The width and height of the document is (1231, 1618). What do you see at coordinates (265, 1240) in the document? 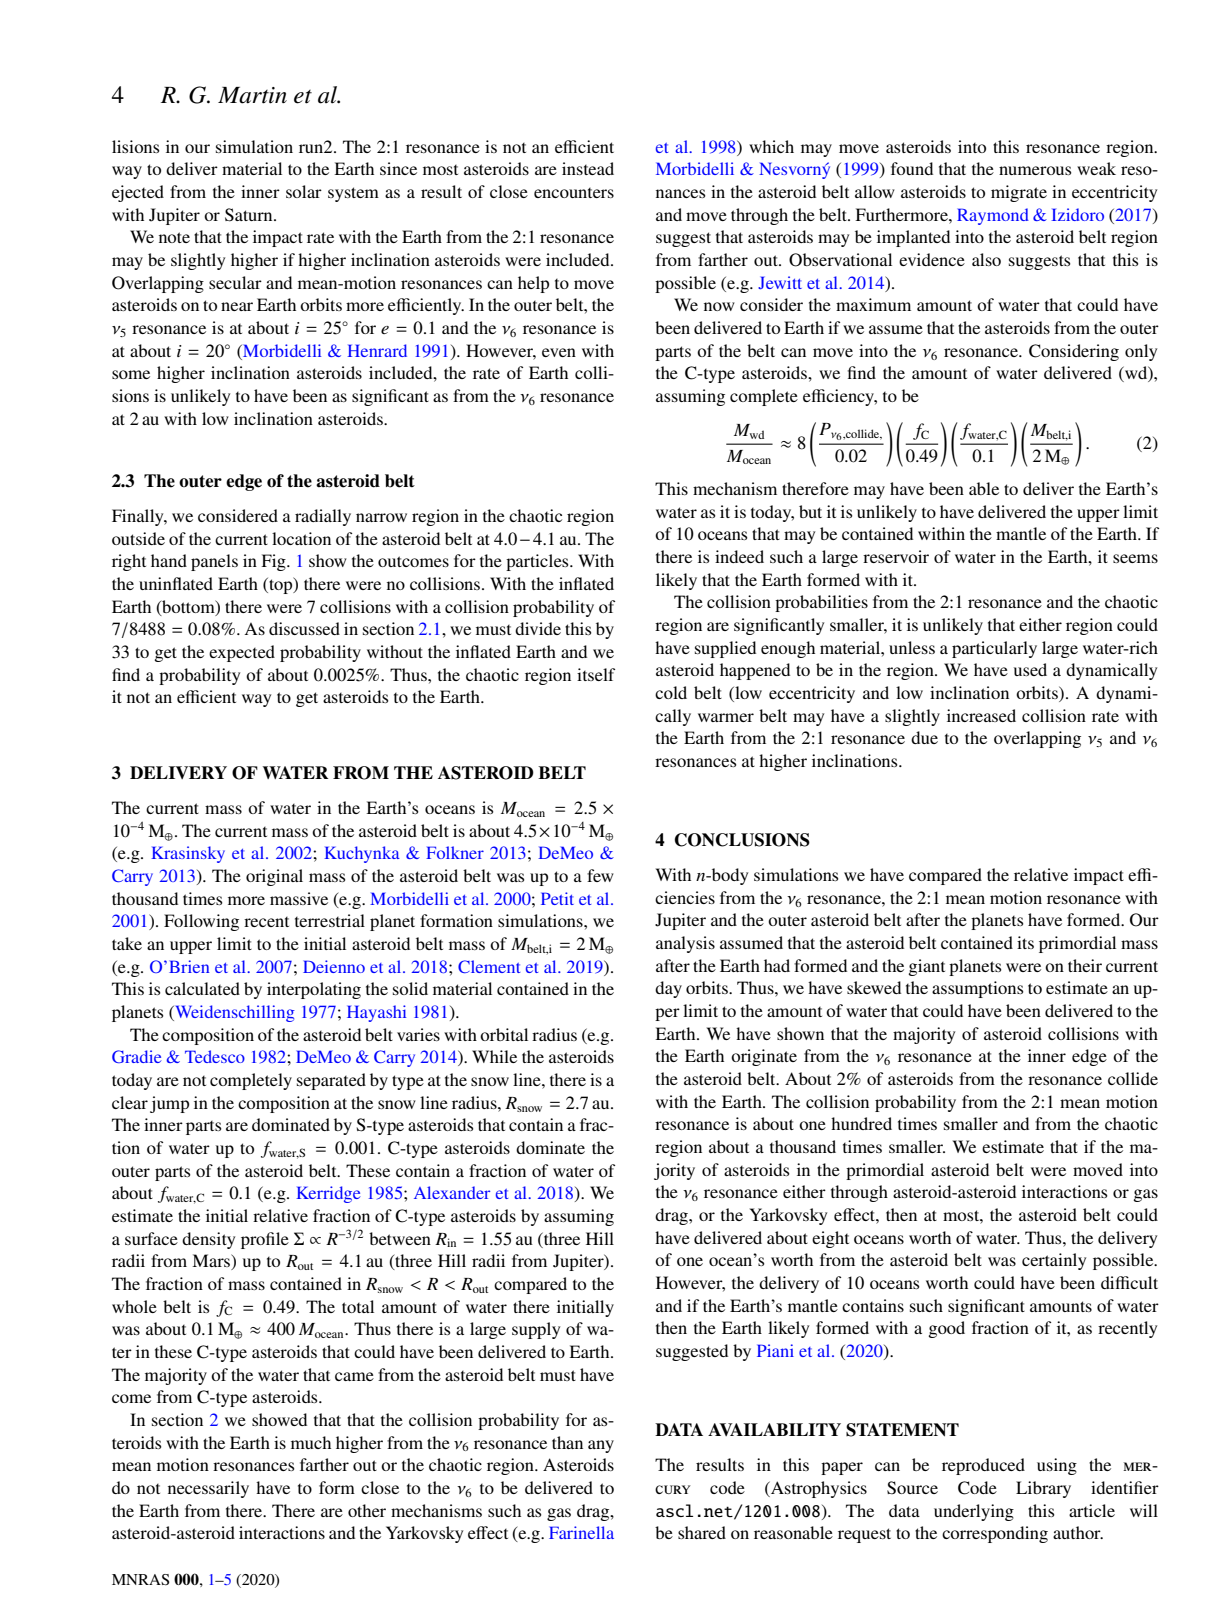
I see `profile` at bounding box center [265, 1240].
